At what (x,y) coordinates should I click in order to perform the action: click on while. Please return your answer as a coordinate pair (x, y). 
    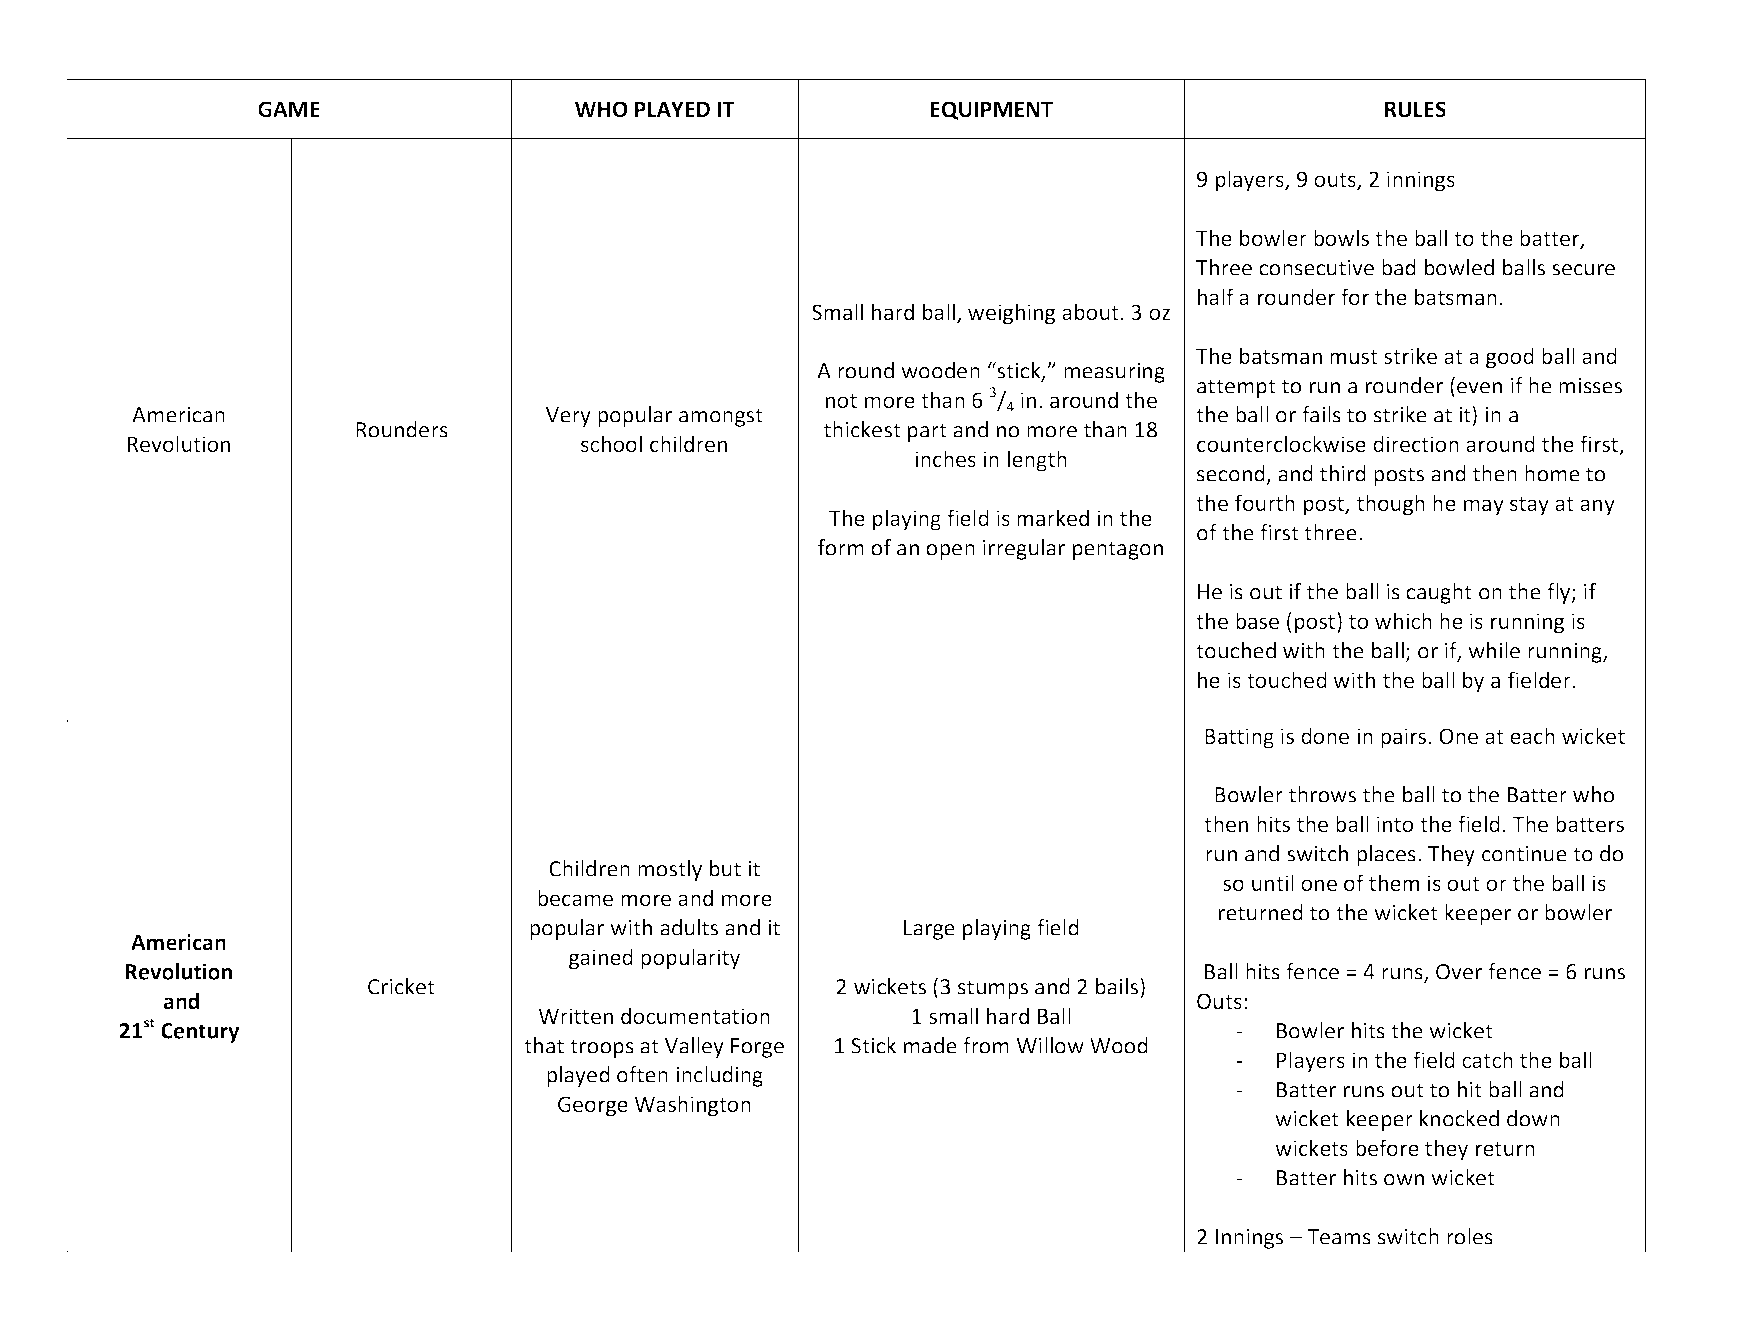
    Looking at the image, I should click on (1494, 650).
